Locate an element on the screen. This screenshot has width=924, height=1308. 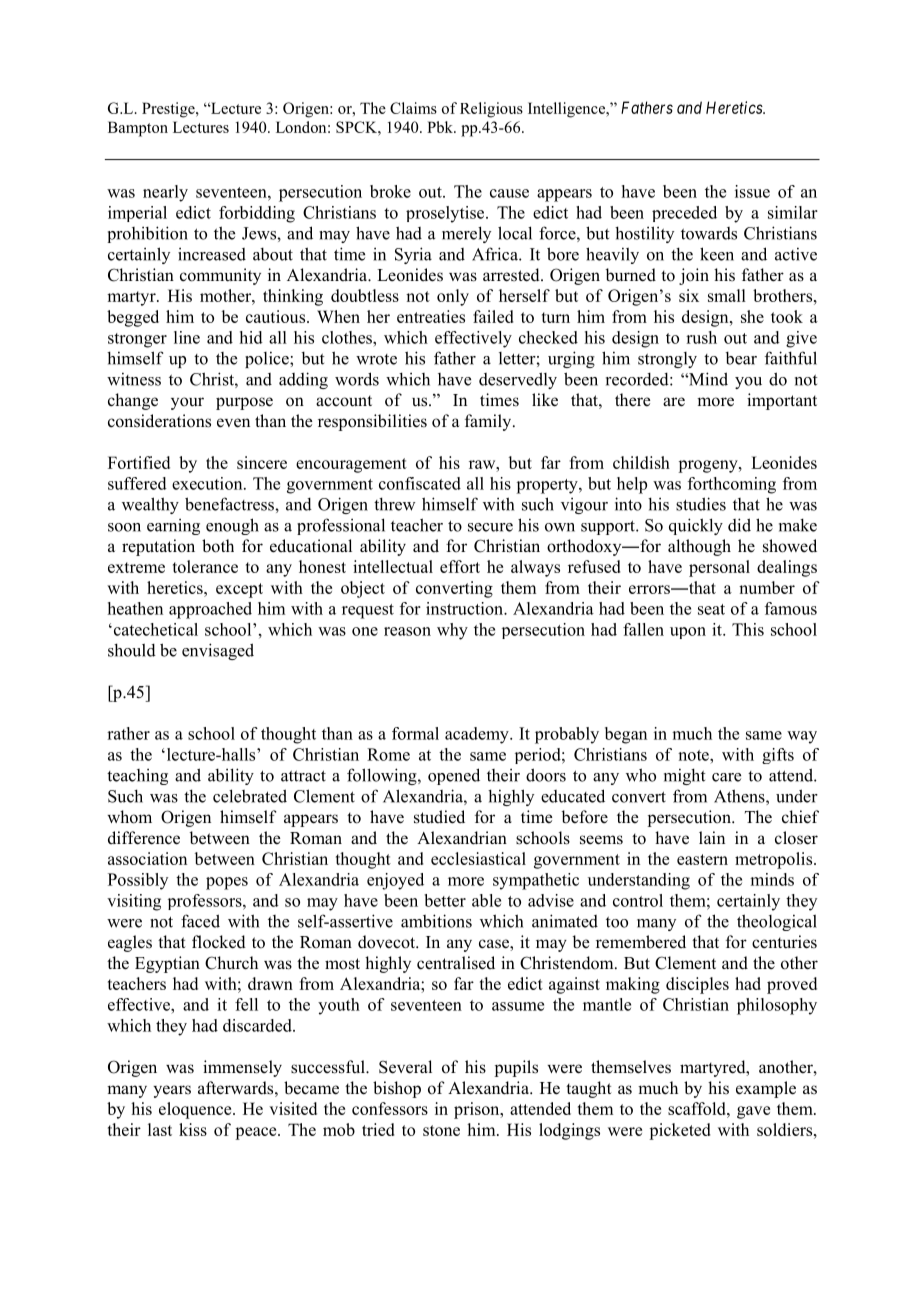
ecclesiastical is located at coordinates (478, 858).
